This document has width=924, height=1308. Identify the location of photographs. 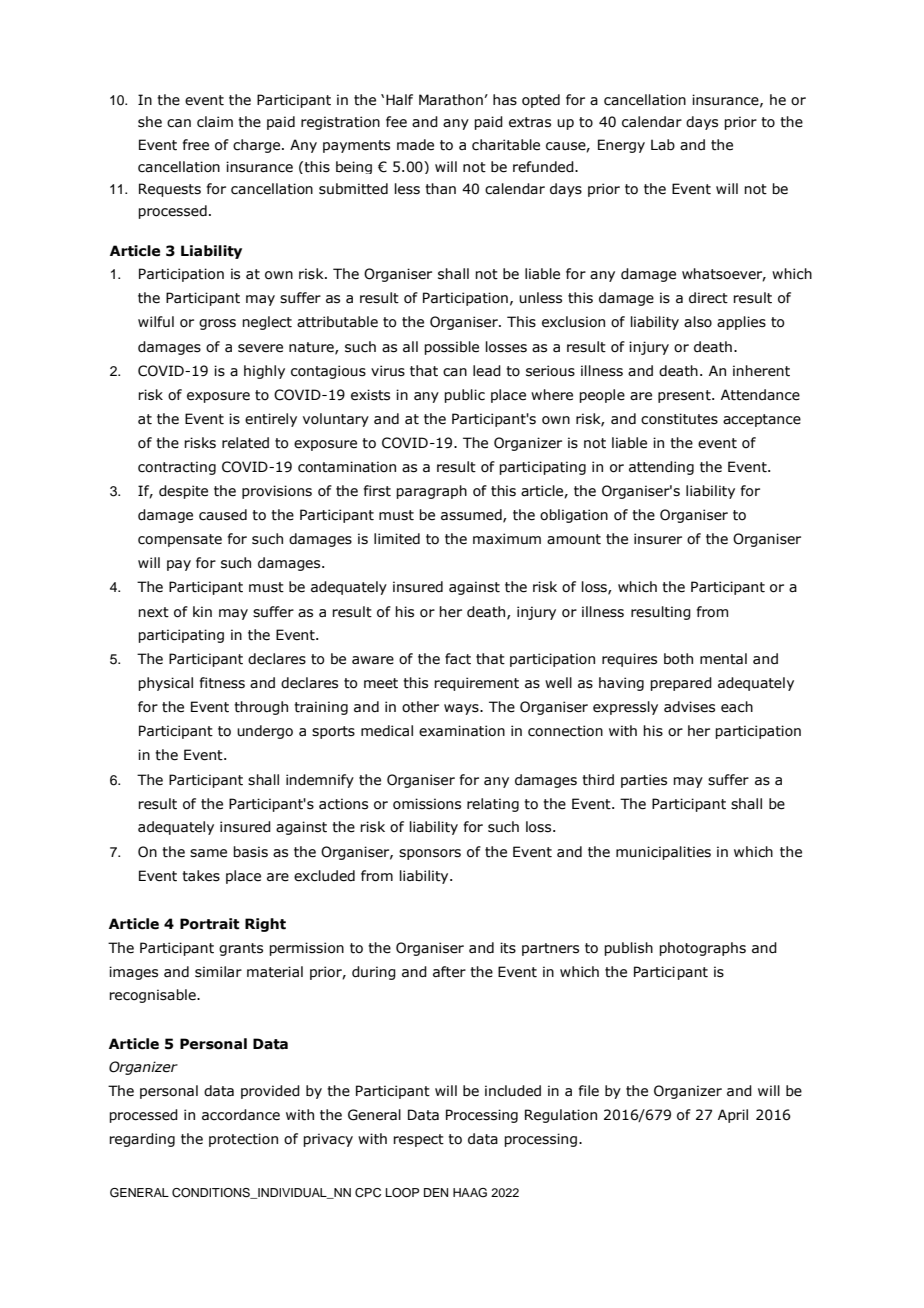
(702, 949).
